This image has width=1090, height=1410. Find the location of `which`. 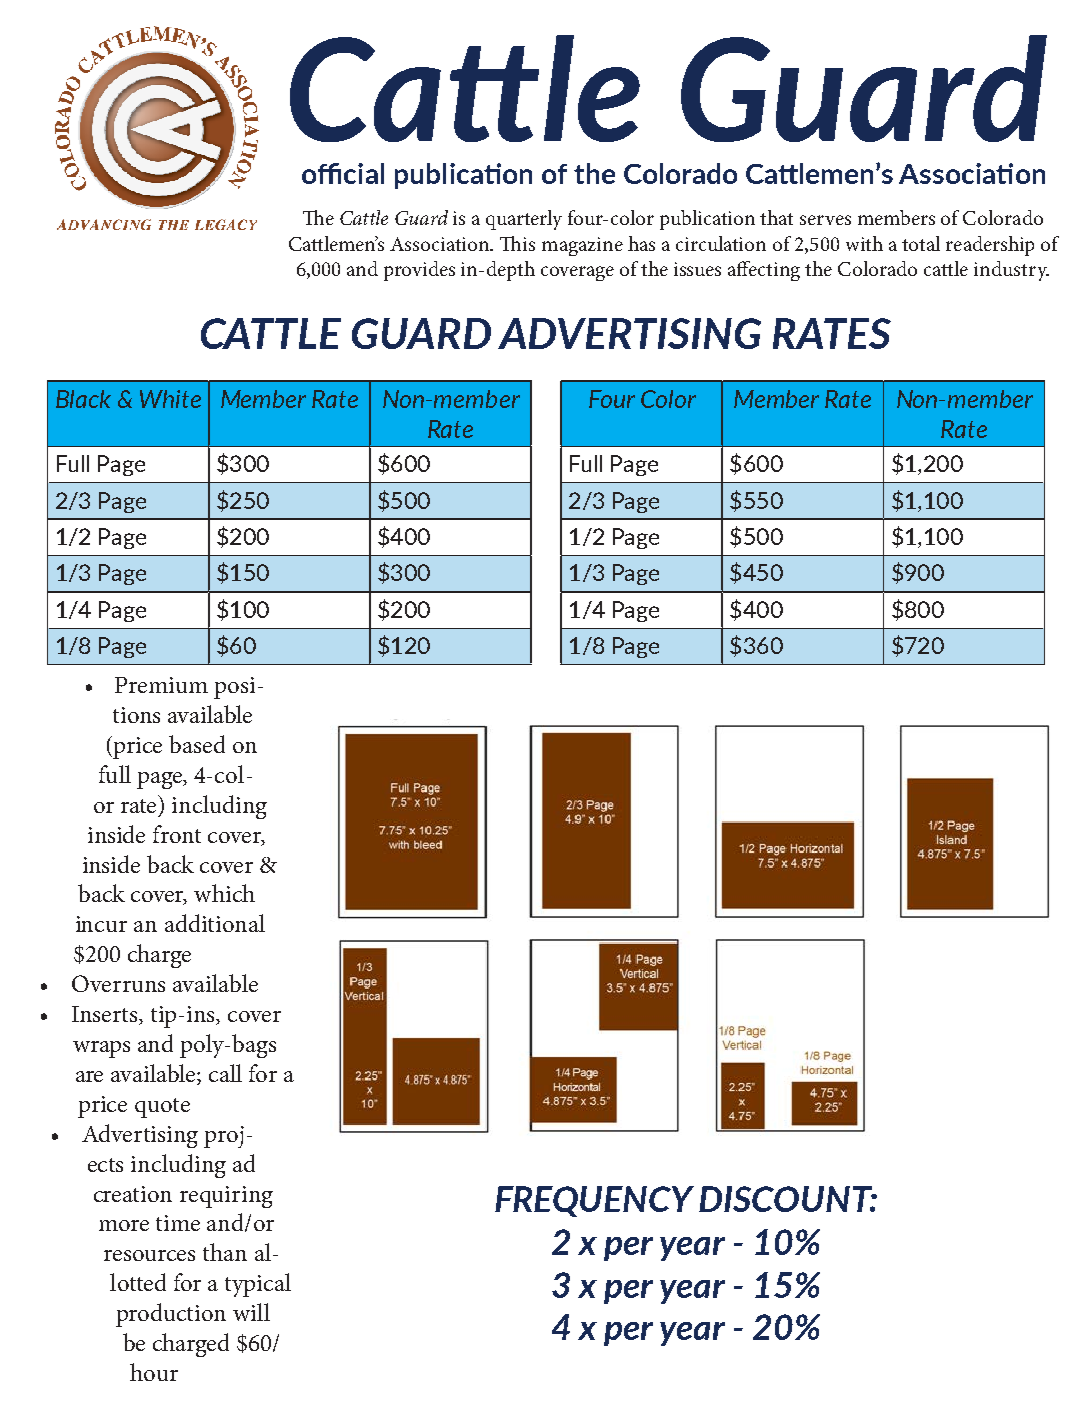

which is located at coordinates (224, 893).
